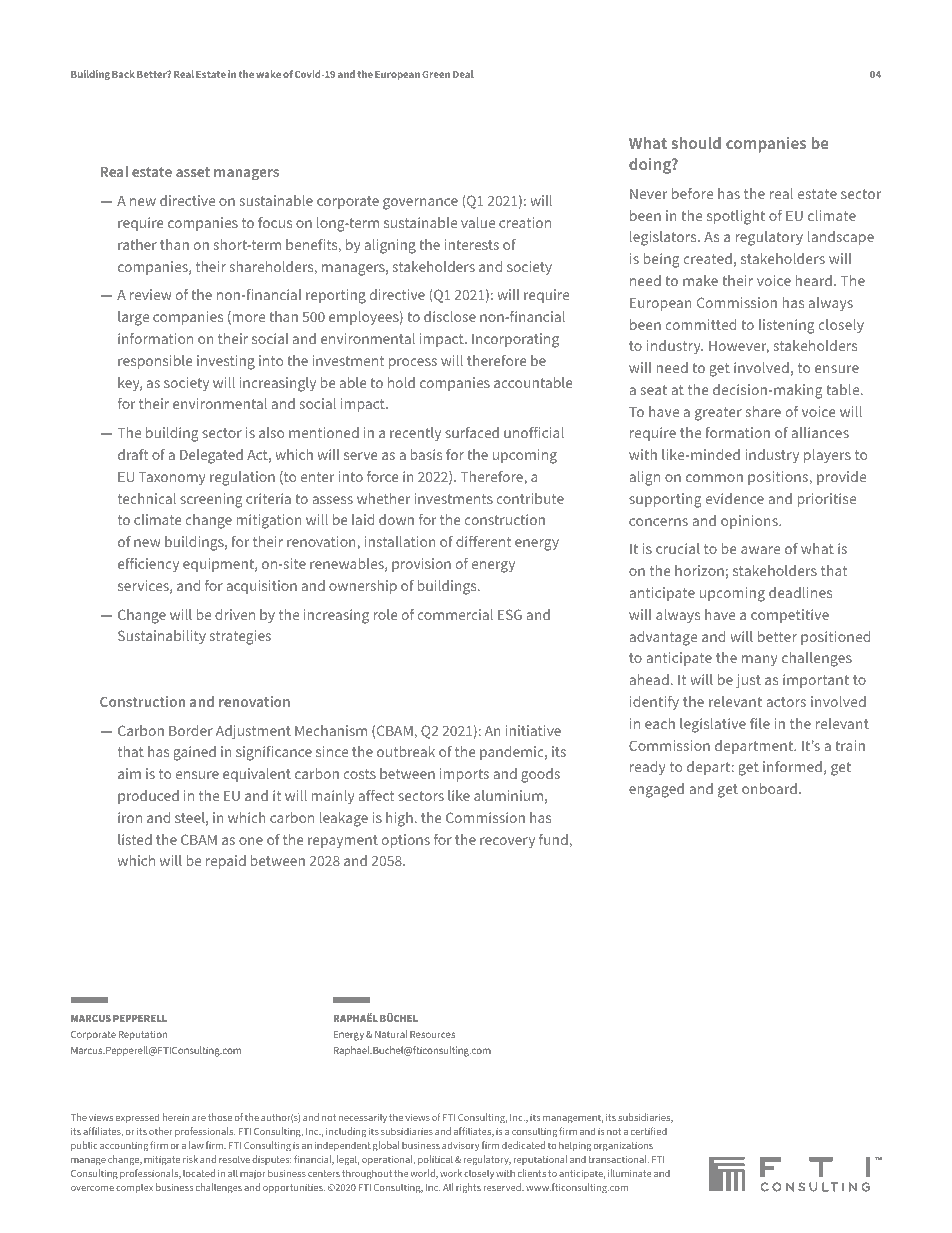  What do you see at coordinates (463, 74) in the screenshot?
I see `Deal` at bounding box center [463, 74].
